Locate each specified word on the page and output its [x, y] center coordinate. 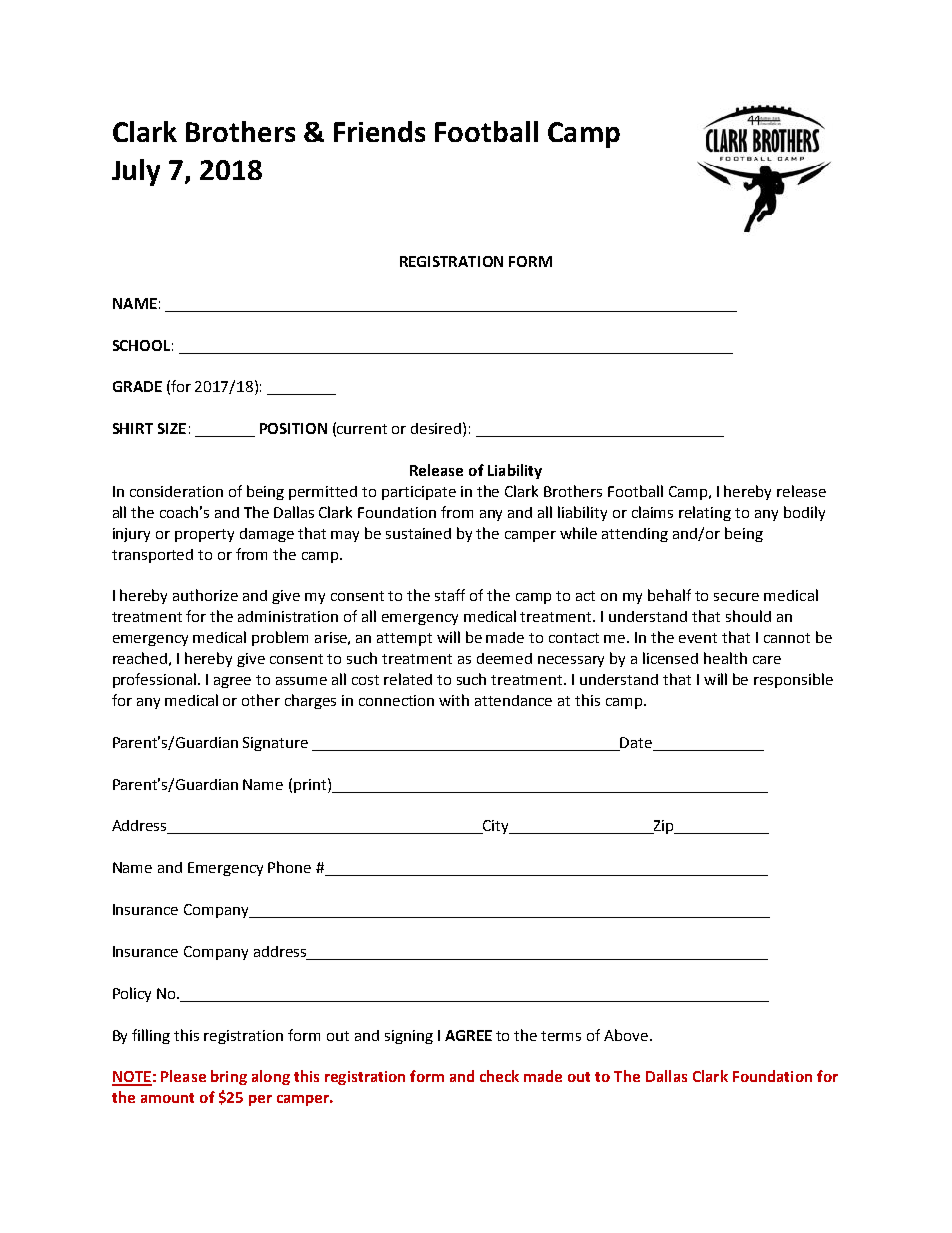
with [454, 700]
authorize [205, 595]
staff [450, 595]
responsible [793, 680]
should [748, 616]
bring [229, 1077]
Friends [379, 131]
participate [419, 493]
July [136, 172]
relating [705, 513]
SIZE [172, 428]
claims [652, 512]
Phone [289, 867]
